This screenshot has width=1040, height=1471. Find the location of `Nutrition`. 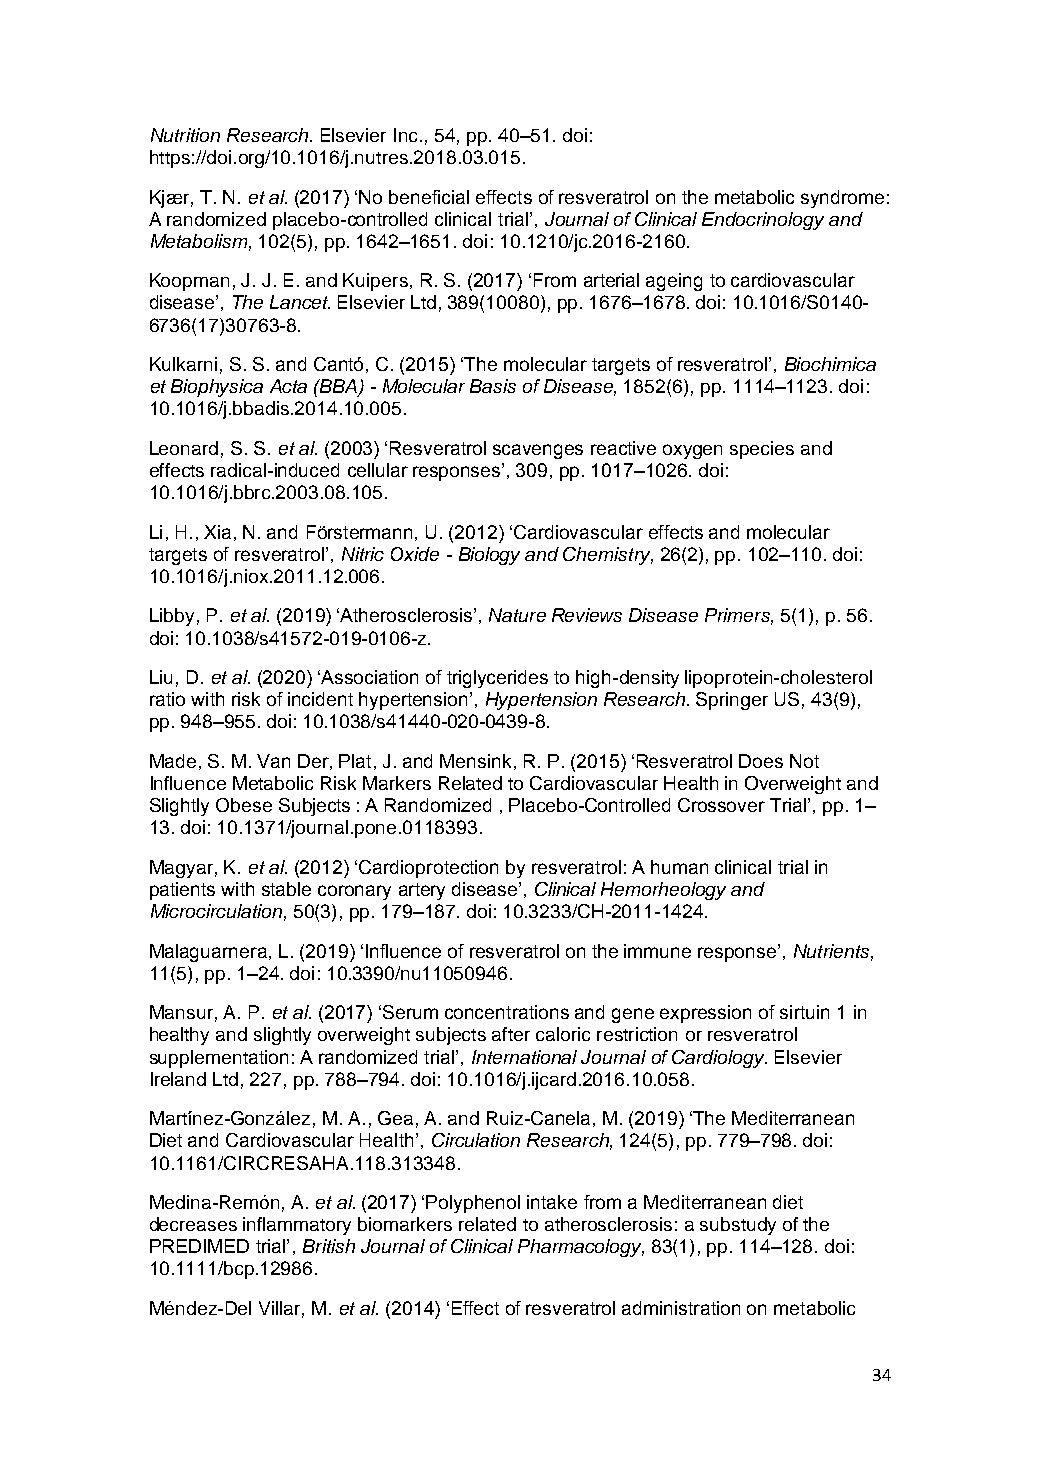

Nutrition is located at coordinates (185, 135).
